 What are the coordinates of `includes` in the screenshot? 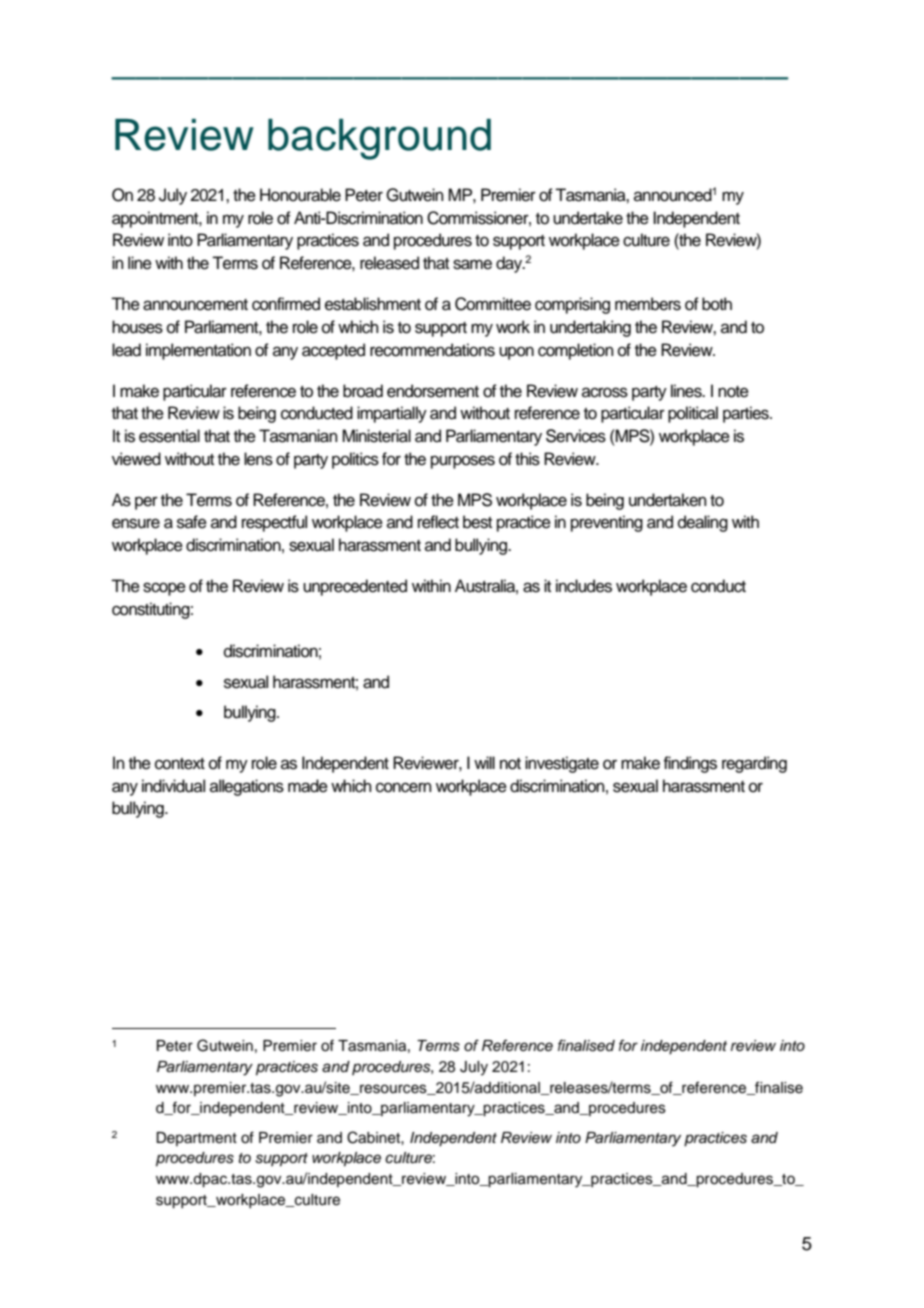 It's located at (584, 586).
